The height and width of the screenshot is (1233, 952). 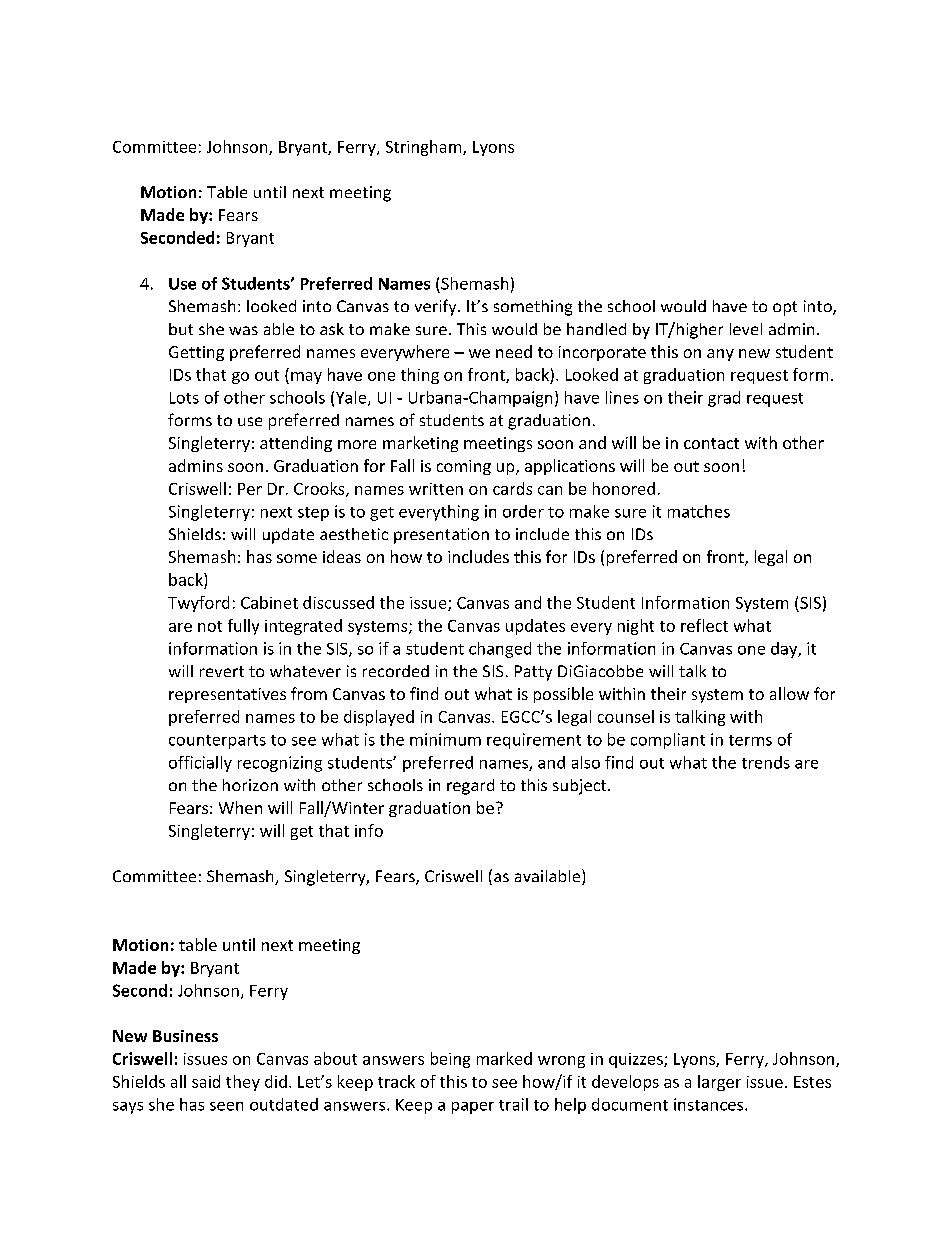 What do you see at coordinates (766, 762) in the screenshot?
I see `trends` at bounding box center [766, 762].
